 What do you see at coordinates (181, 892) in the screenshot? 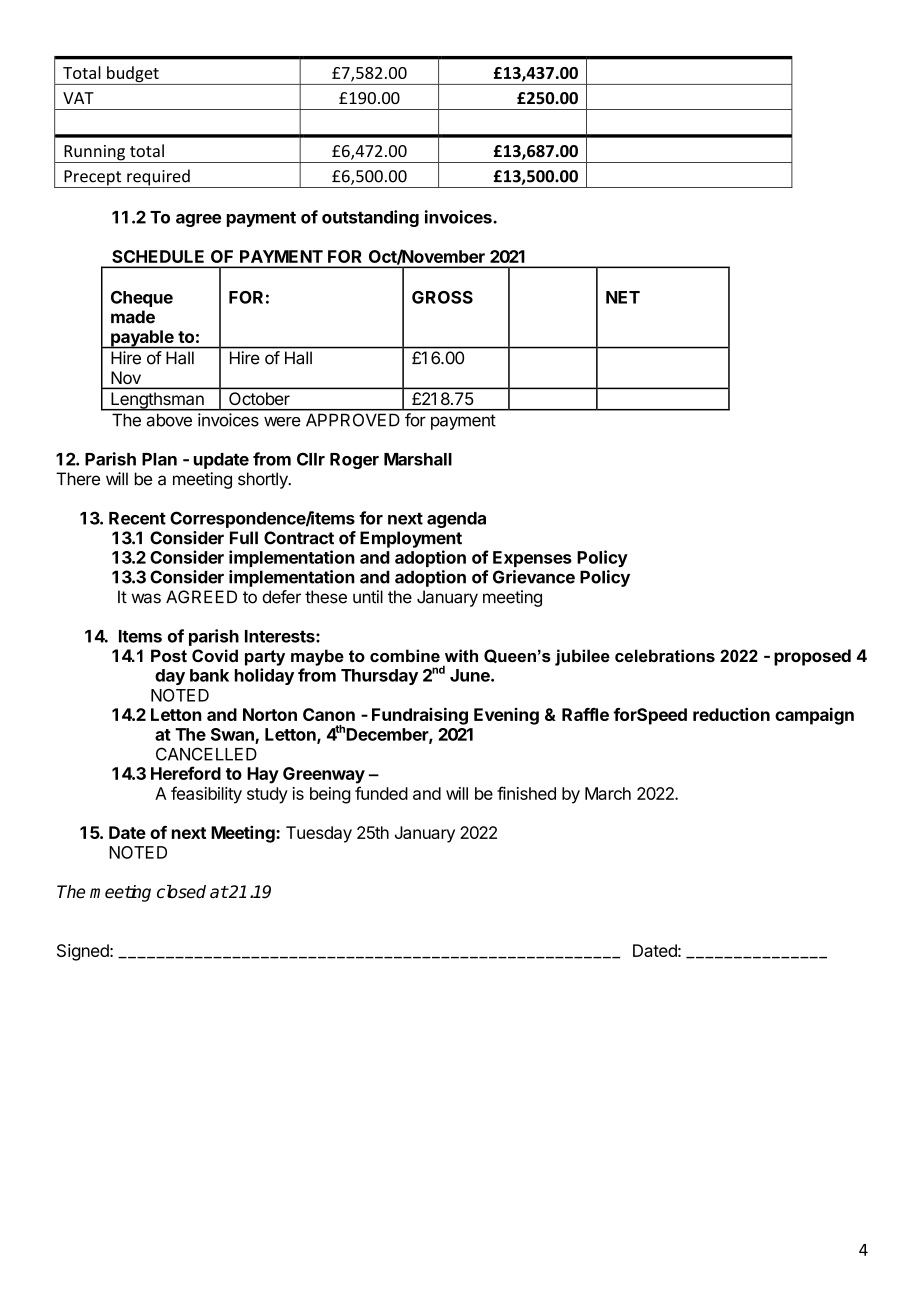
I see `closed` at bounding box center [181, 892].
